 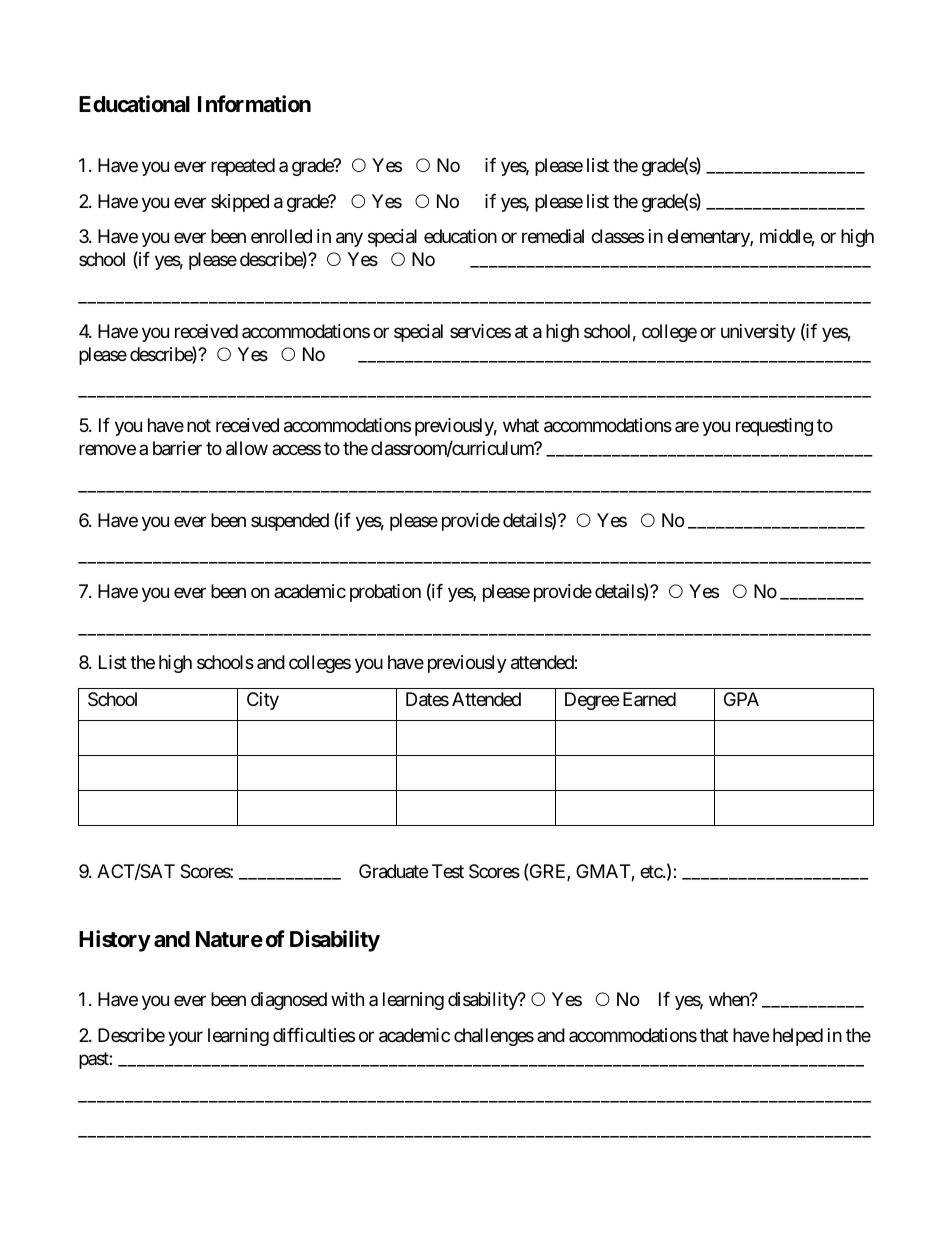 What do you see at coordinates (177, 448) in the document?
I see `barrier` at bounding box center [177, 448].
